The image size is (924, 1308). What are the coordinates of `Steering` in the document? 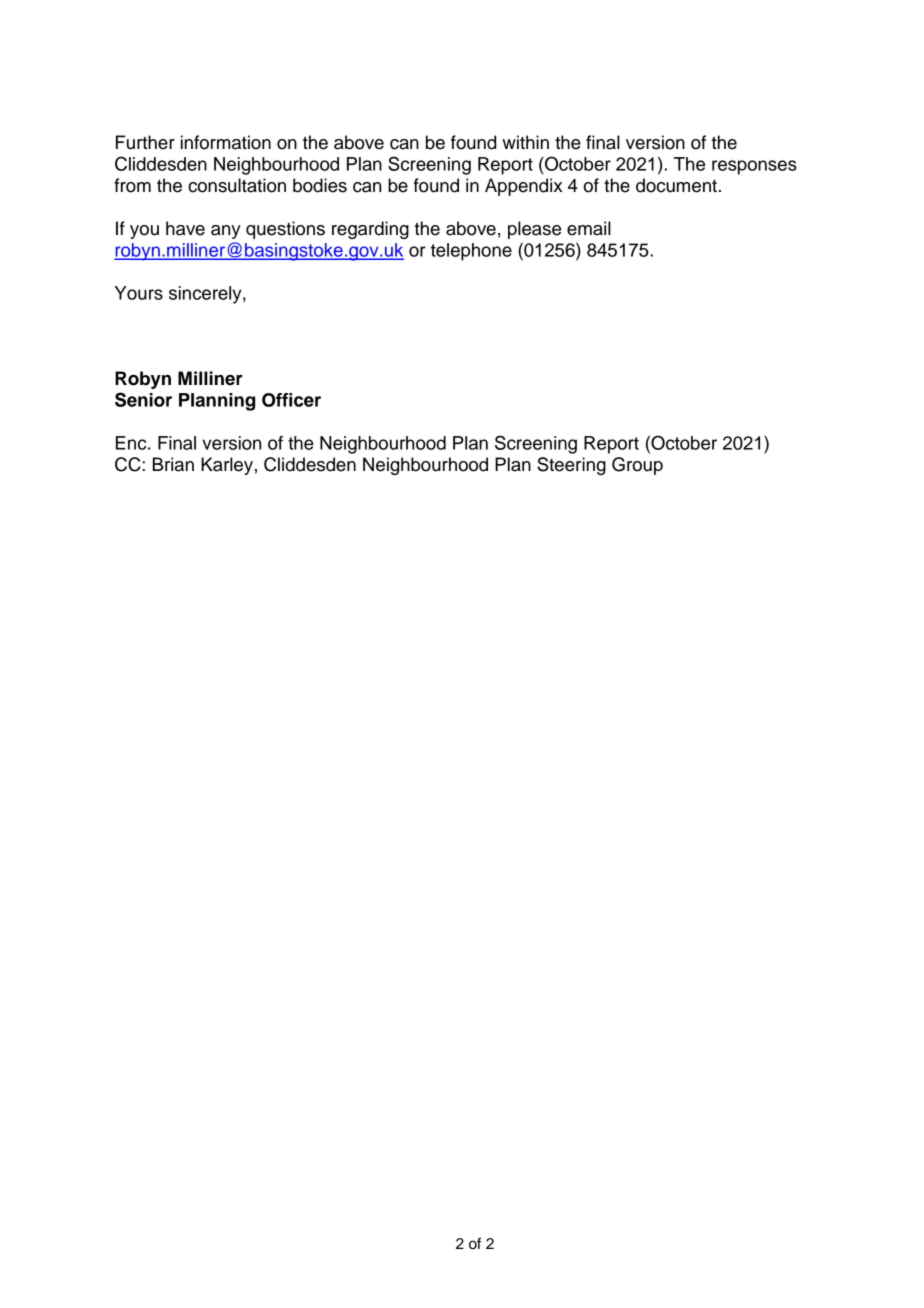 It's located at (571, 466).
